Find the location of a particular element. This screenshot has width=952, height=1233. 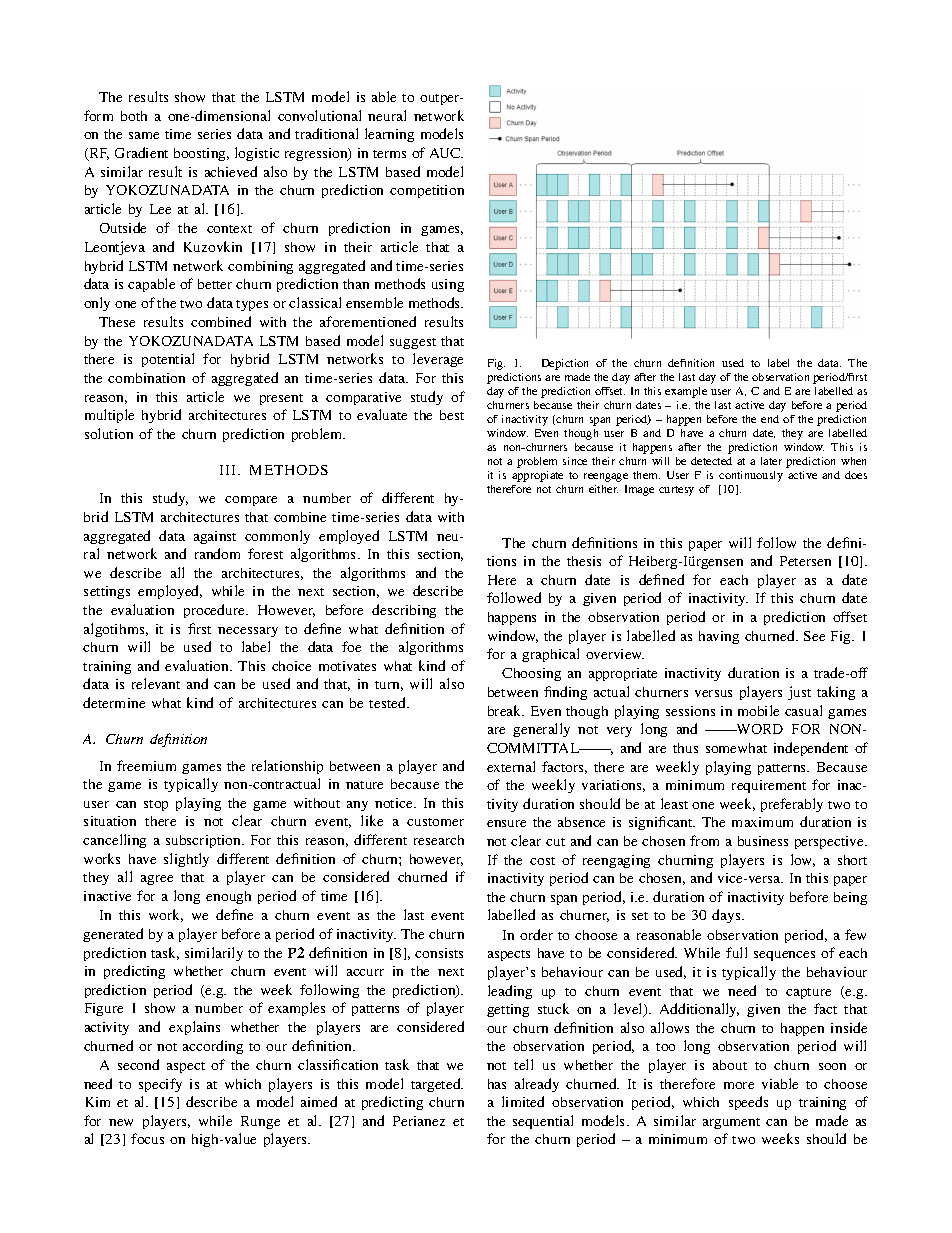

competition is located at coordinates (427, 191).
